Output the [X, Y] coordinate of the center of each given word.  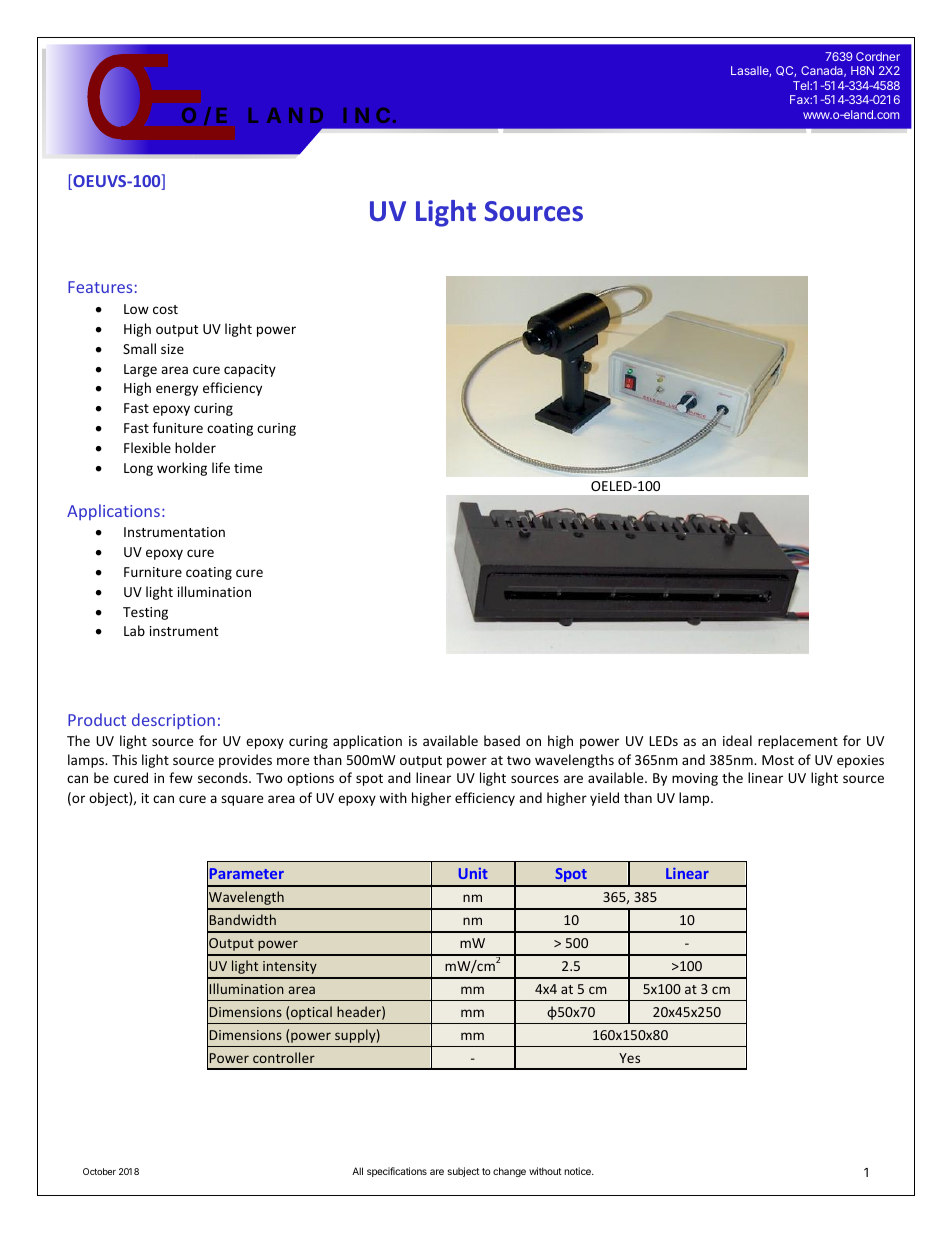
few [181, 777]
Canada [823, 71]
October [99, 1171]
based [502, 740]
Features [100, 287]
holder [195, 447]
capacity [250, 370]
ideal [737, 740]
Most [778, 760]
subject [464, 1172]
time [248, 468]
